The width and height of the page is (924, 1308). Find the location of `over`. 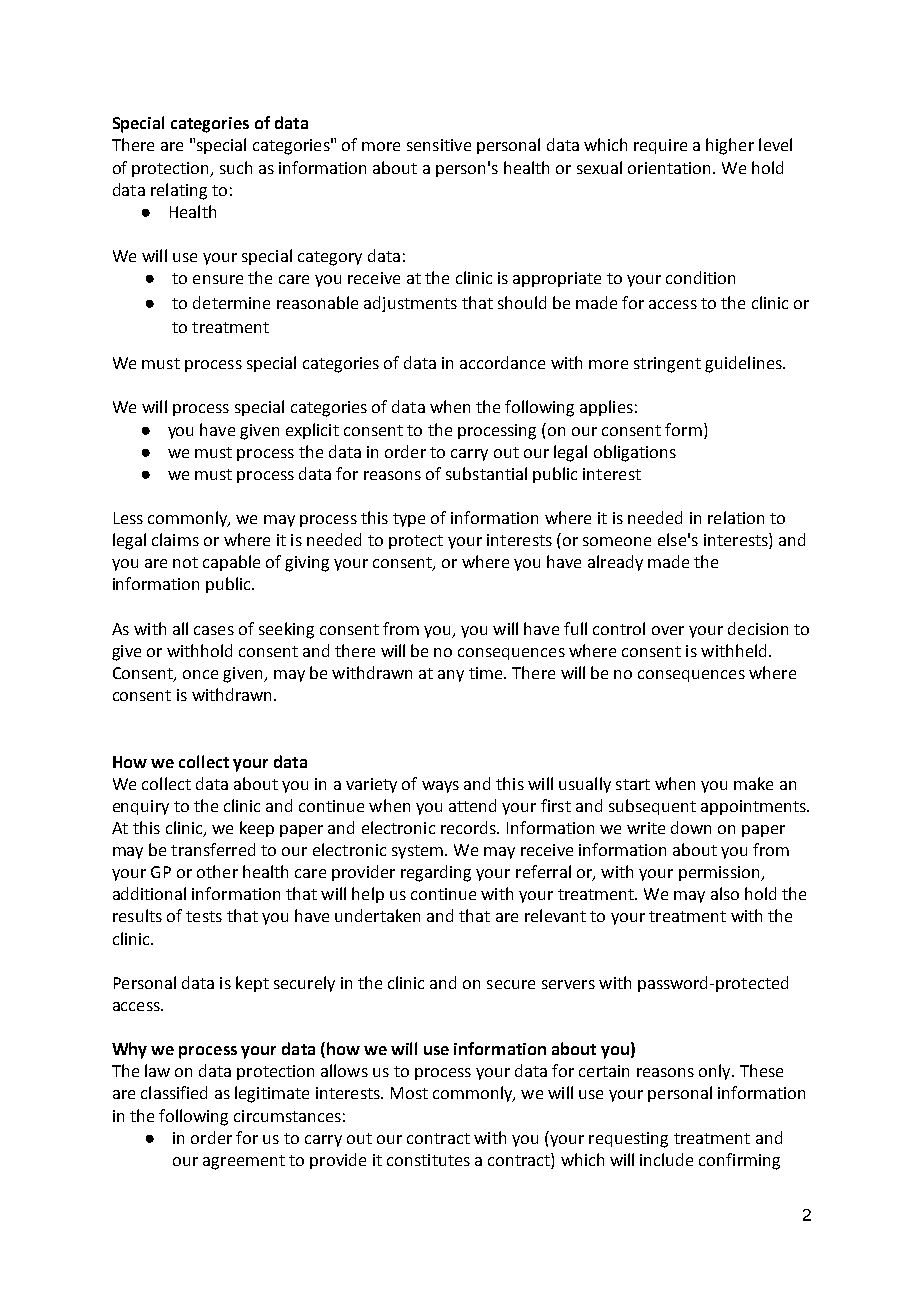

over is located at coordinates (668, 630).
